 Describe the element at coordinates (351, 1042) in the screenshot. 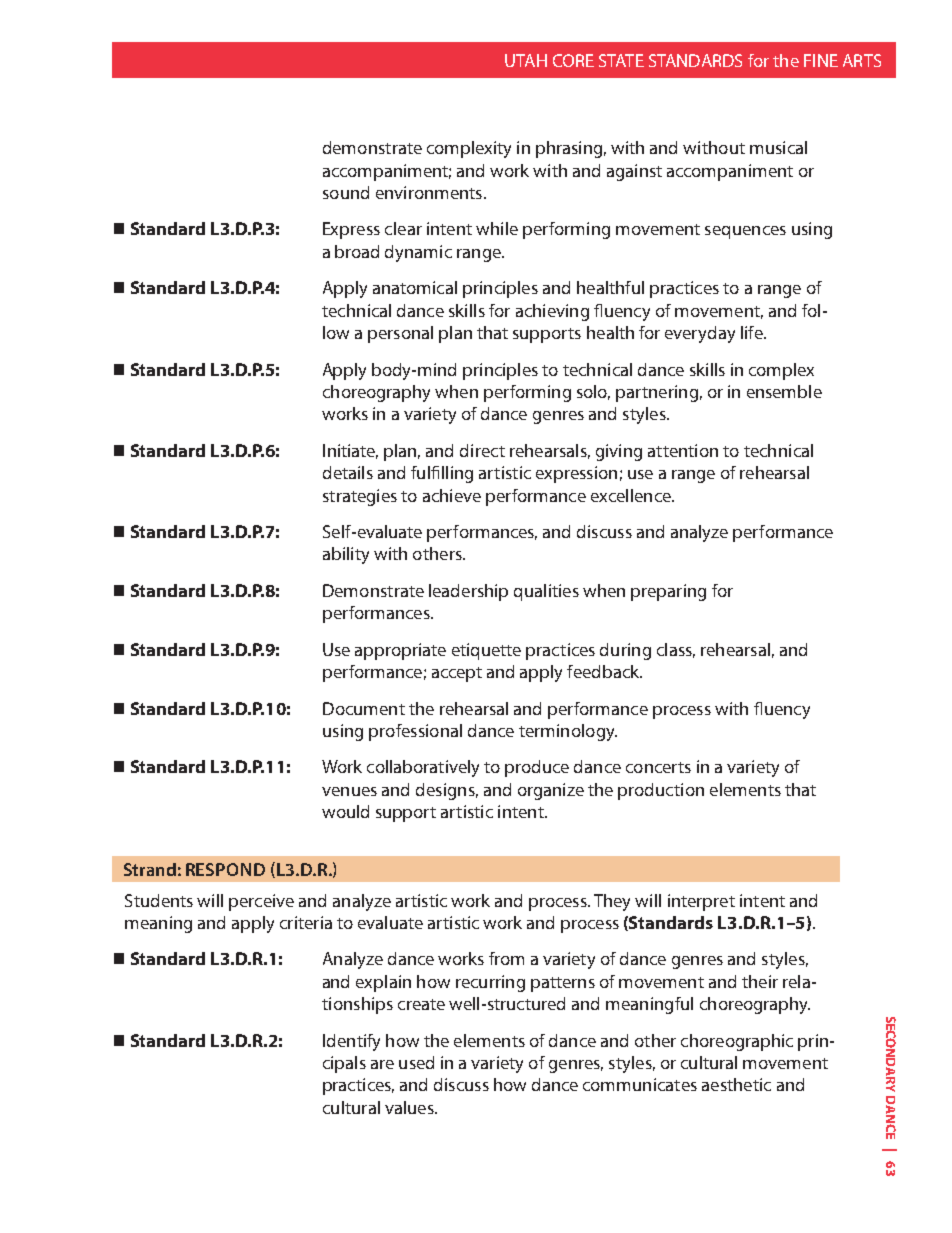

I see `Identify` at that location.
